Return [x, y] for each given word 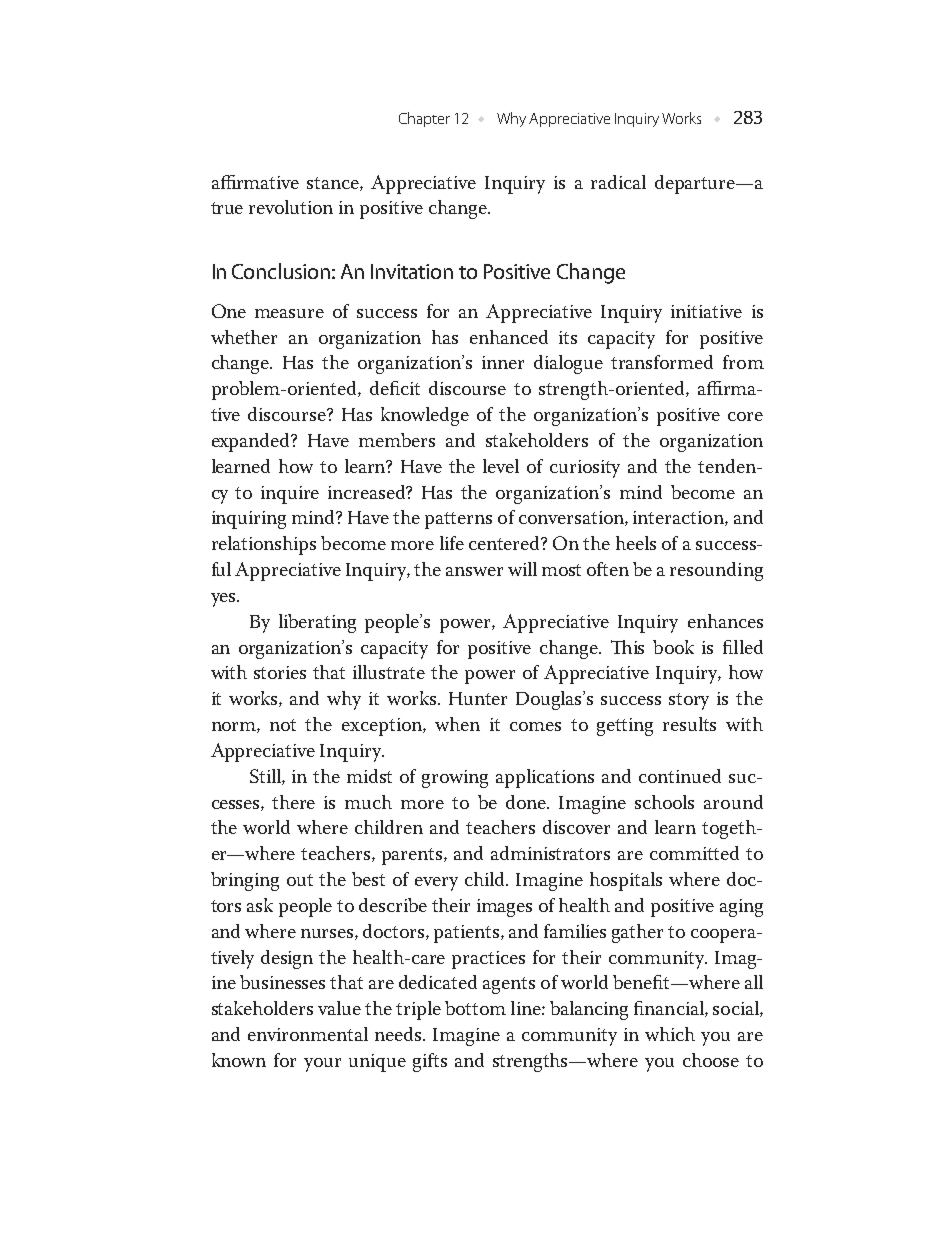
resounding [716, 571]
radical [618, 182]
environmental [308, 1034]
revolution [291, 207]
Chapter [424, 119]
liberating [317, 623]
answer [474, 571]
